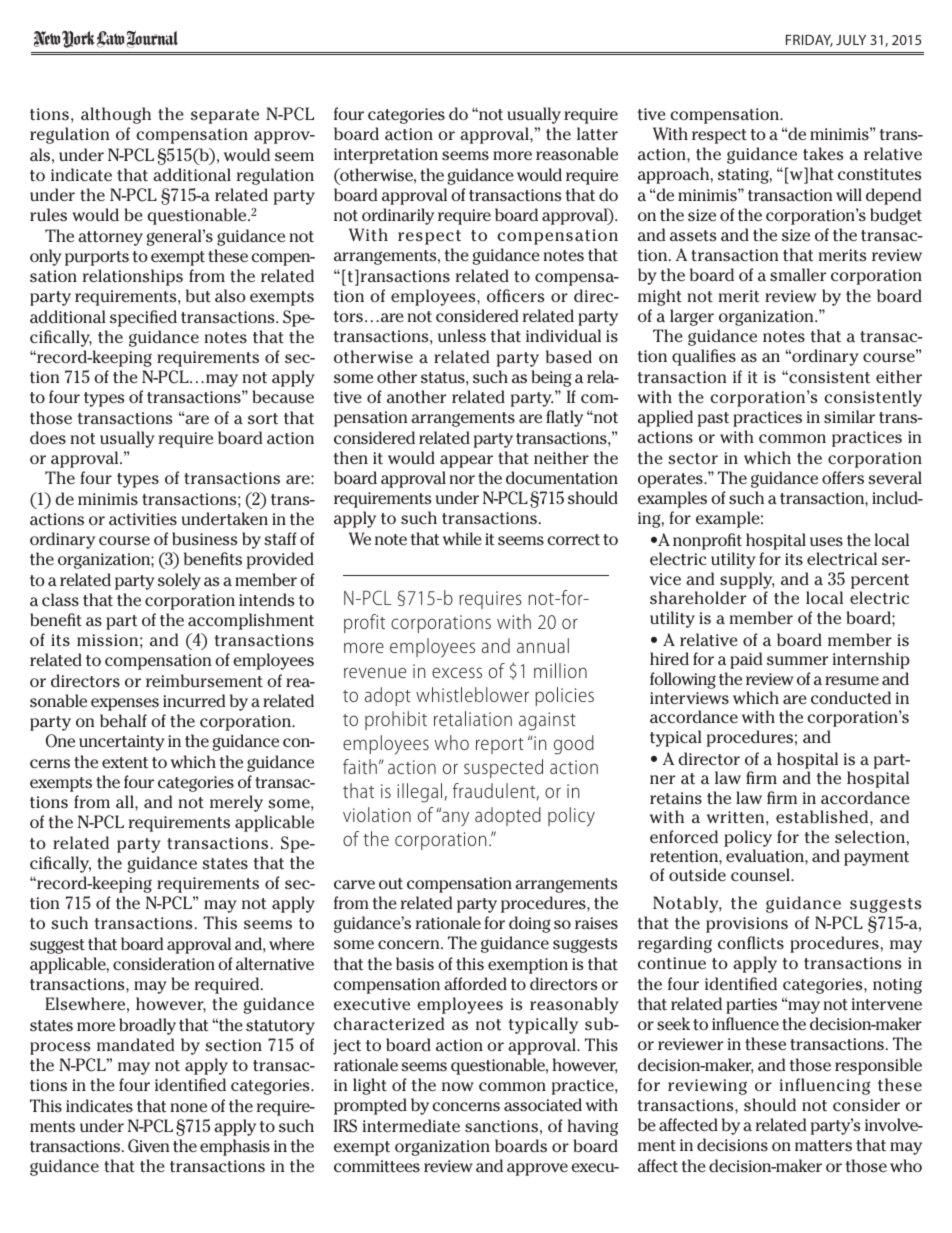 The height and width of the document is (1233, 952). What do you see at coordinates (149, 1146) in the document?
I see `Given` at bounding box center [149, 1146].
